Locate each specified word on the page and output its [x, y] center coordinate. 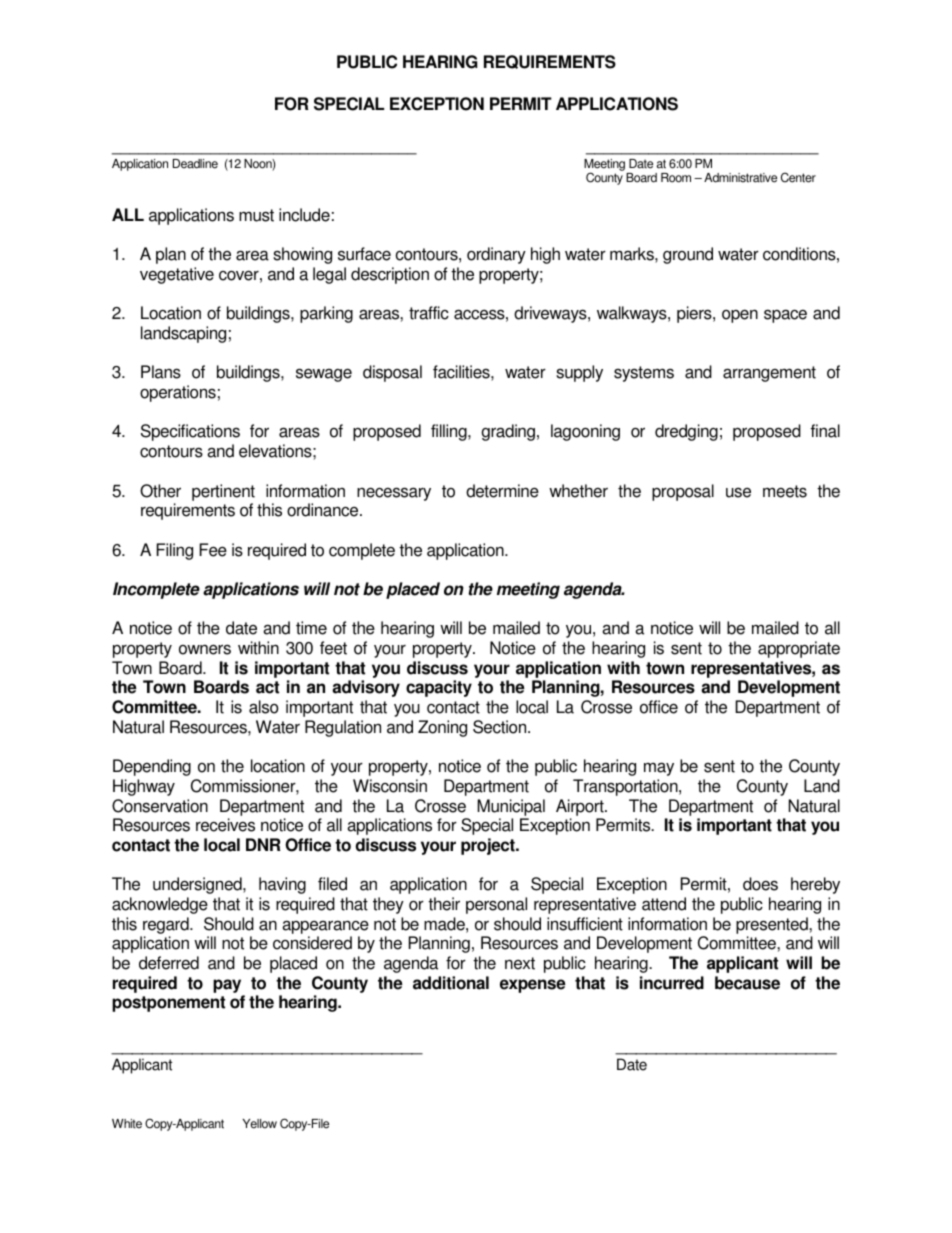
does [760, 884]
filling [450, 432]
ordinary [496, 255]
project [489, 846]
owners [205, 649]
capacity [439, 688]
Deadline [195, 164]
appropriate [799, 649]
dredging [686, 432]
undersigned [198, 885]
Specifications [190, 432]
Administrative [740, 178]
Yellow [259, 1124]
